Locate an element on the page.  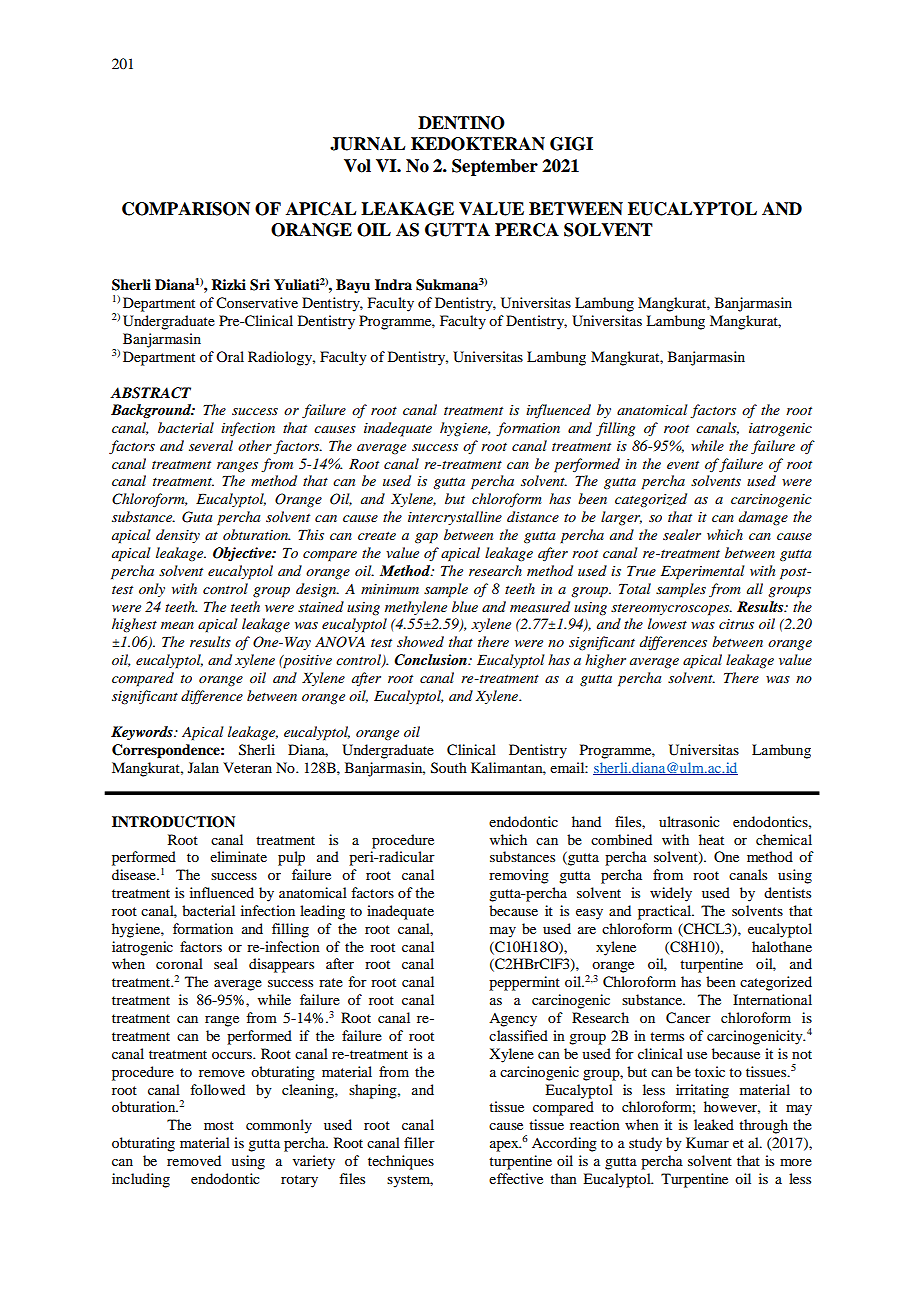
filler is located at coordinates (419, 1142).
